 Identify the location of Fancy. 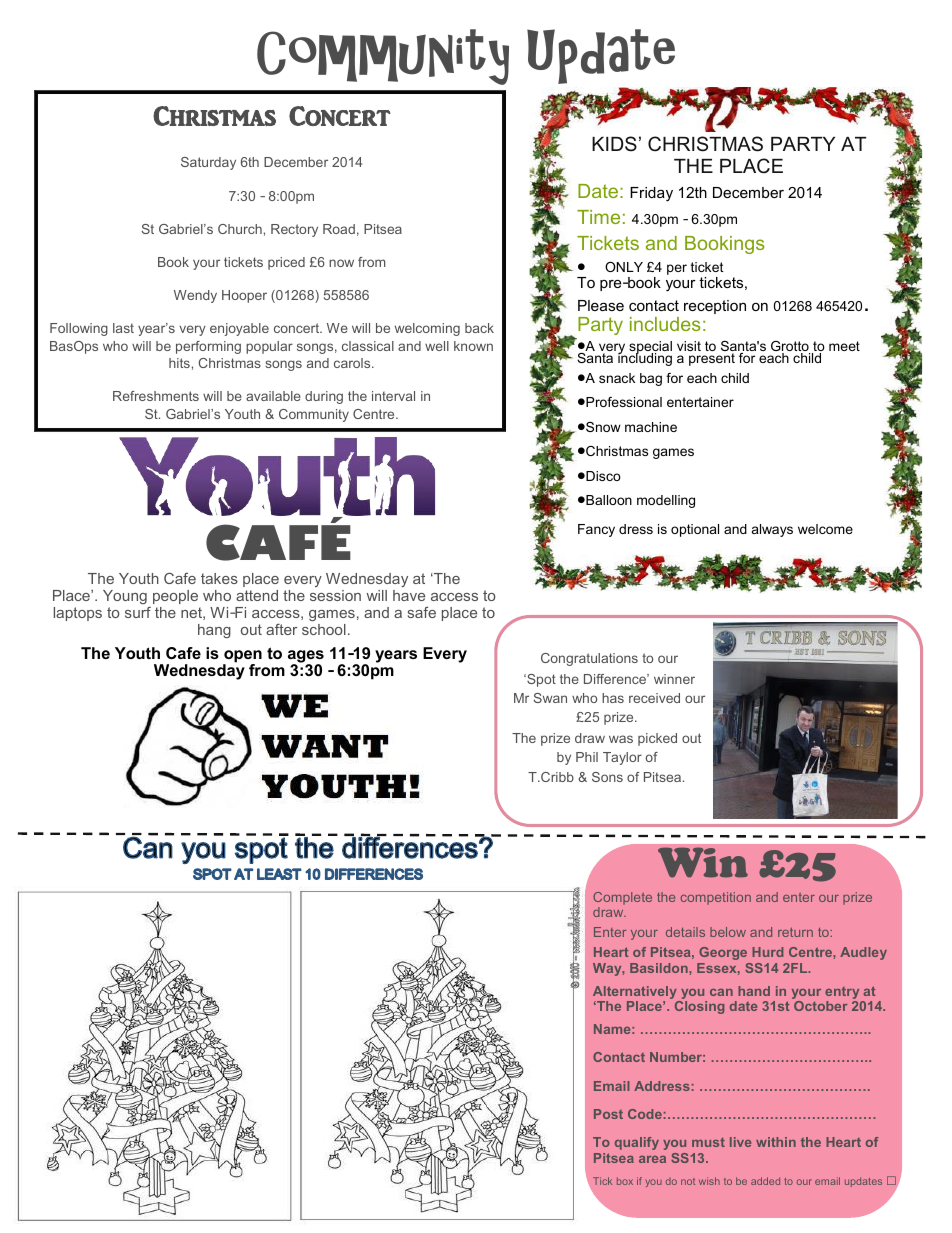
(596, 530).
